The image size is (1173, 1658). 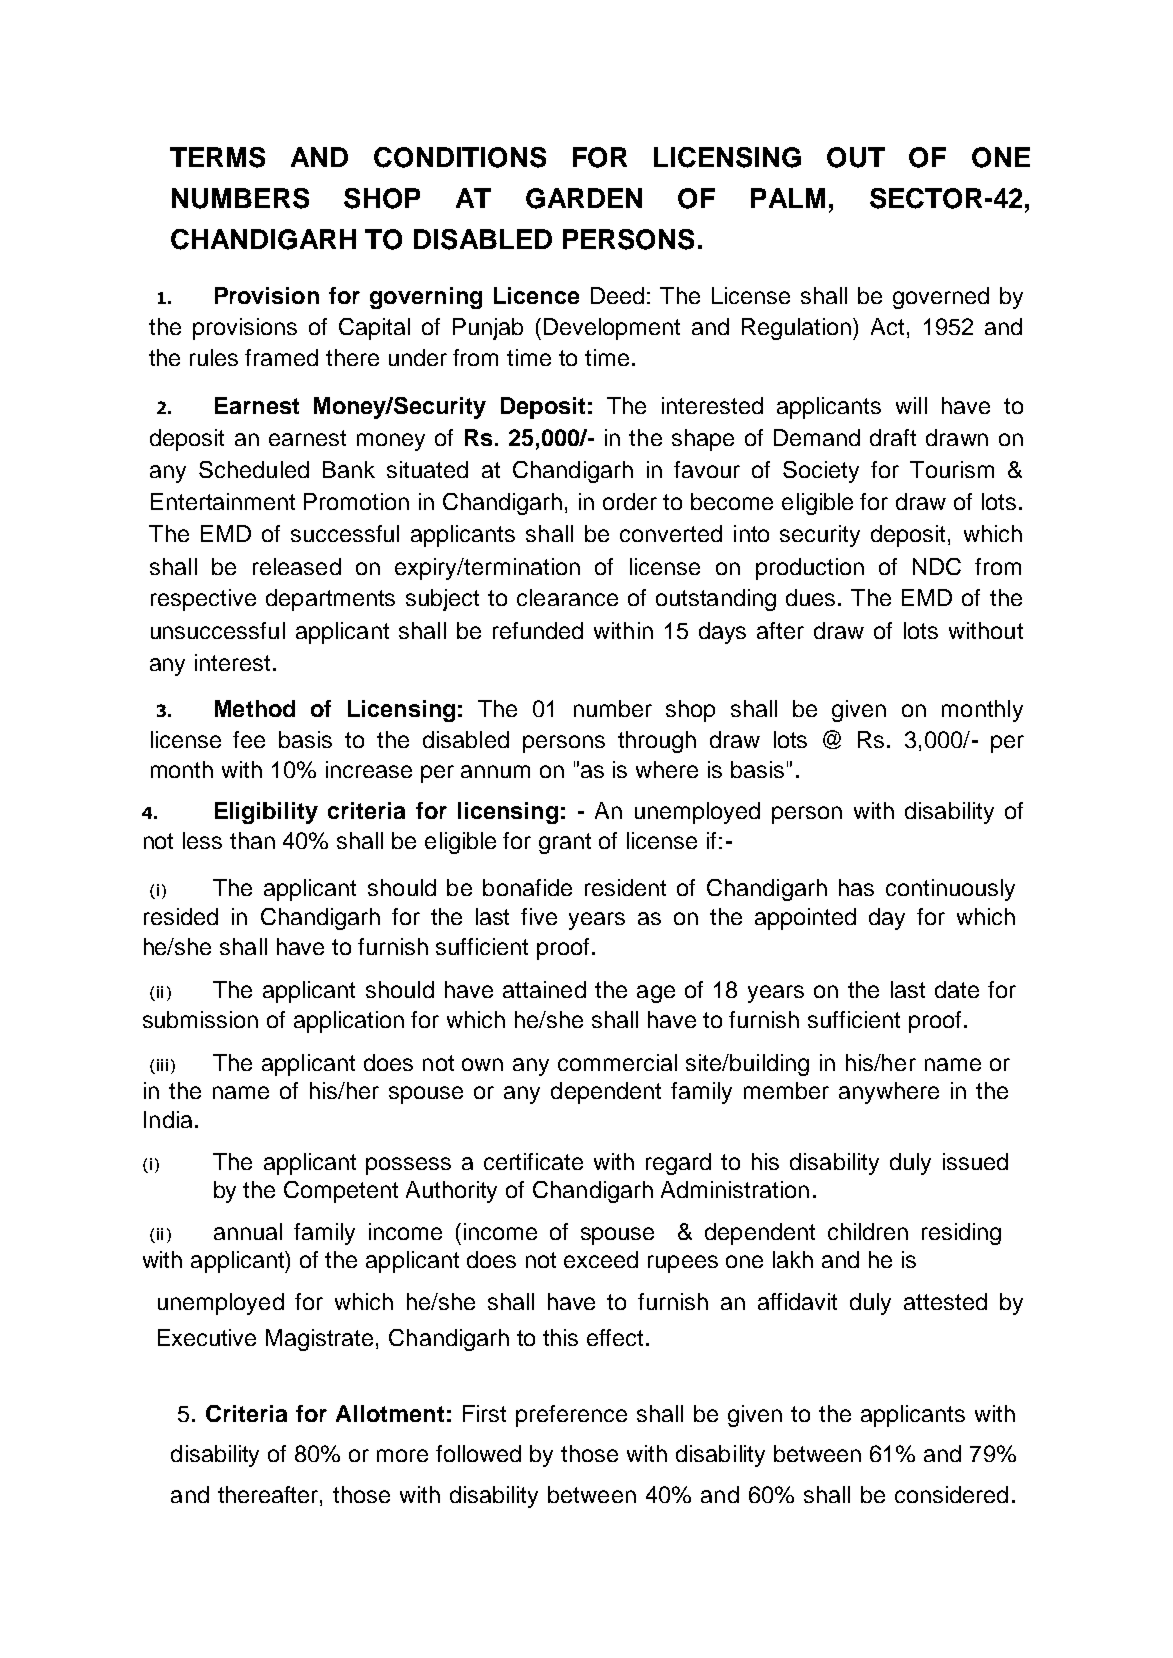 I want to click on PALM, so click(x=788, y=198).
